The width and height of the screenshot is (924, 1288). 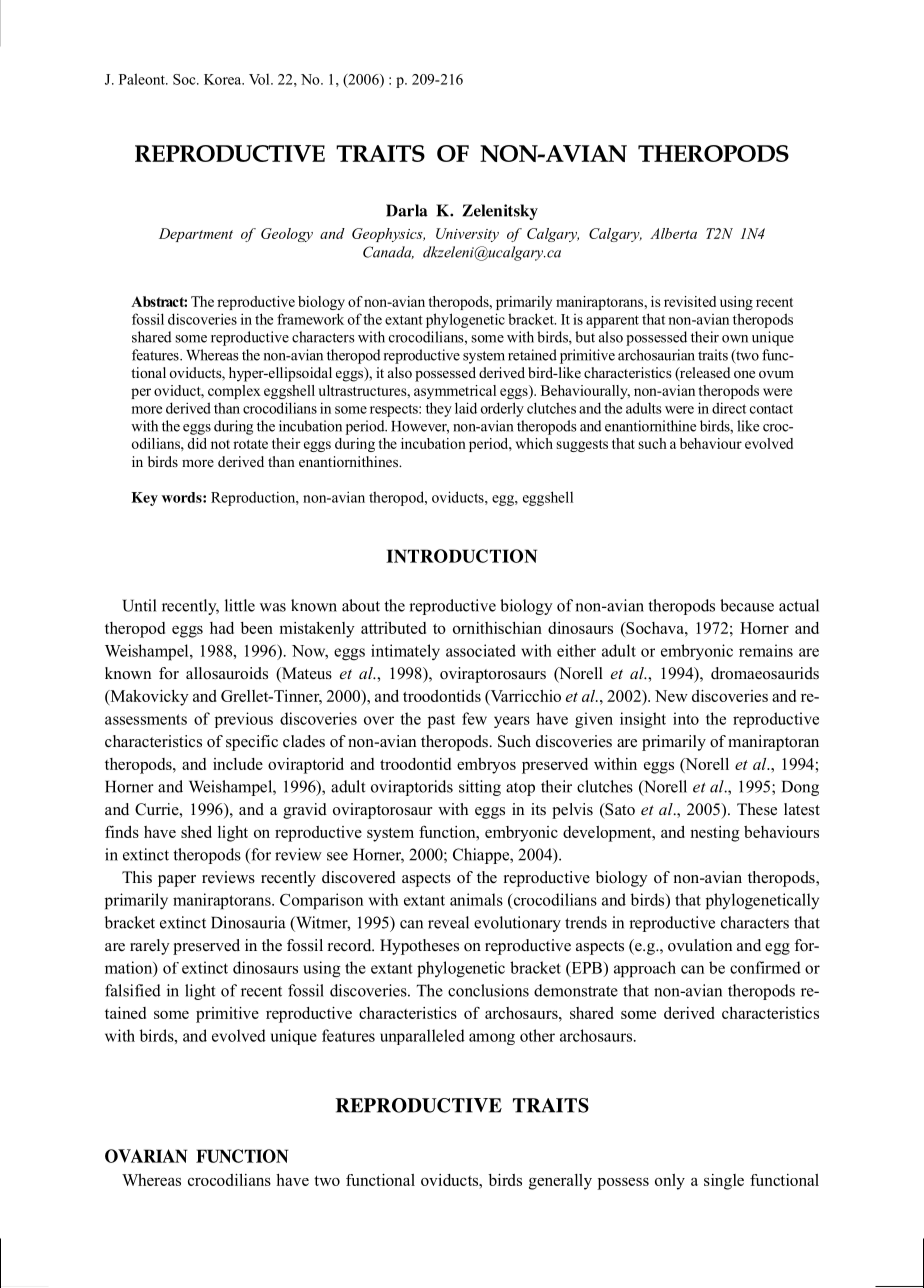 What do you see at coordinates (466, 408) in the screenshot?
I see `laid` at bounding box center [466, 408].
